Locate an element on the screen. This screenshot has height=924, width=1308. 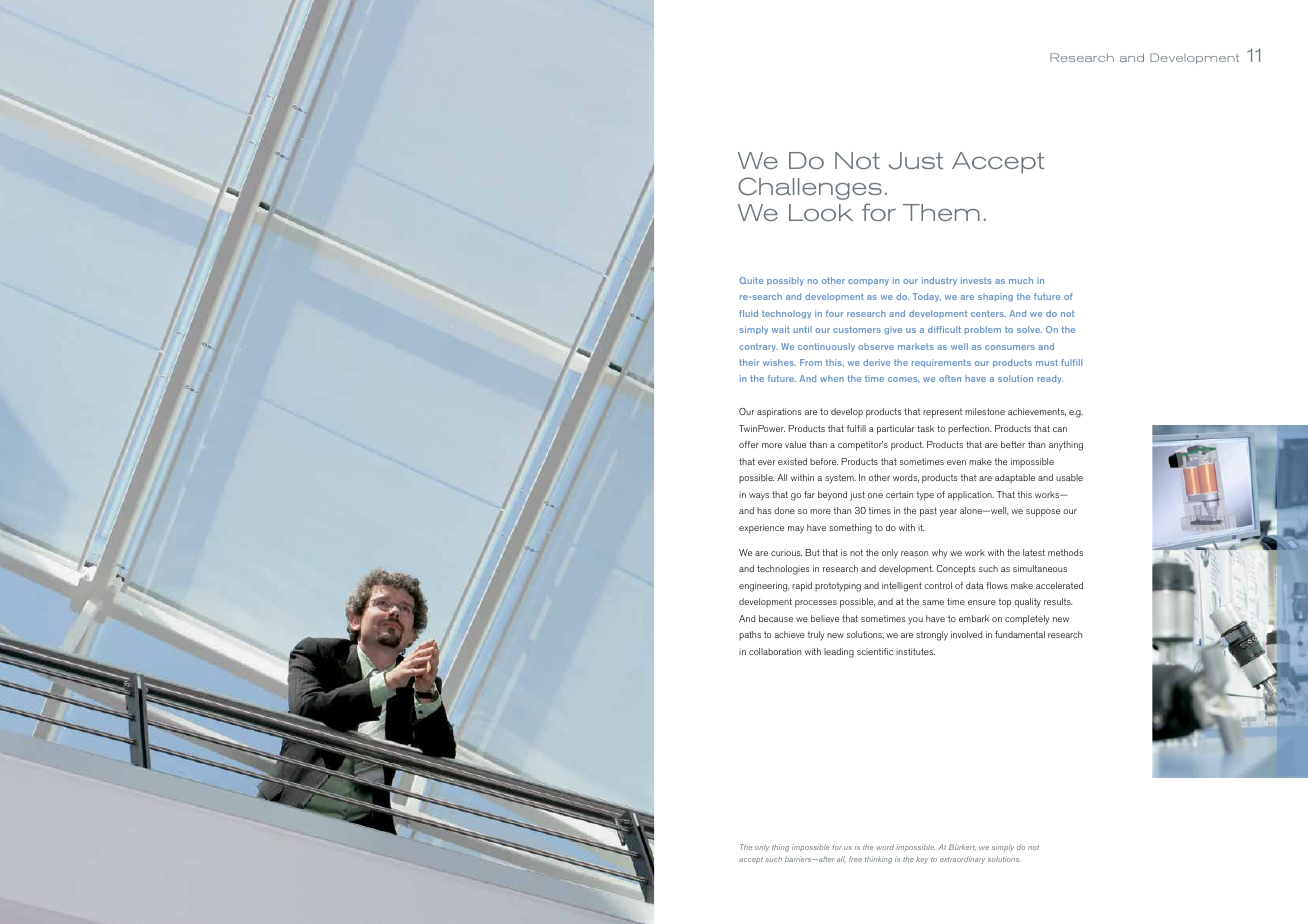
extraordinary is located at coordinates (962, 860).
